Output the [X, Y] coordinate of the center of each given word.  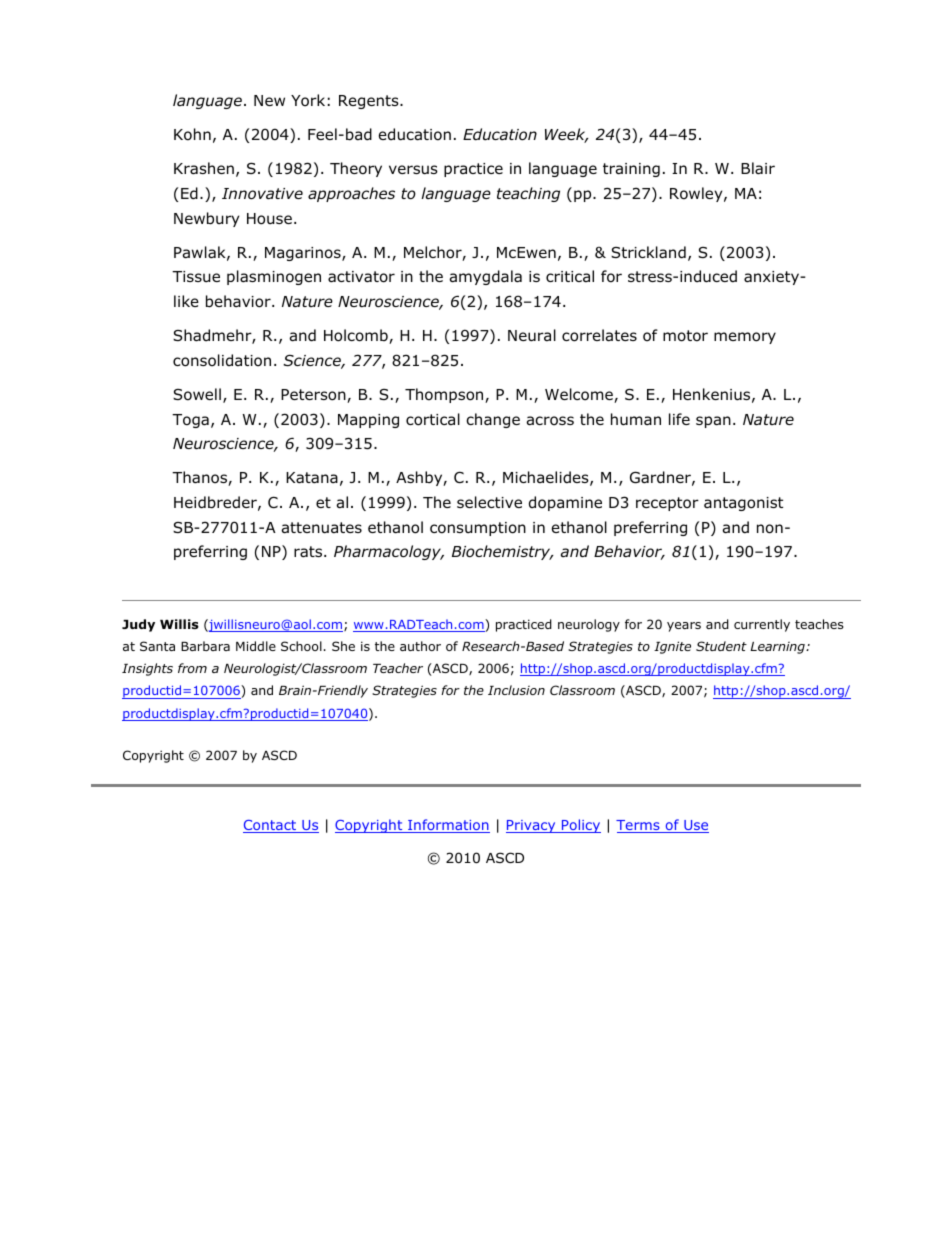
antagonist [743, 504]
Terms [639, 826]
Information [448, 826]
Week [566, 135]
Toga [190, 421]
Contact [271, 826]
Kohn [192, 134]
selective [489, 502]
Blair [758, 168]
